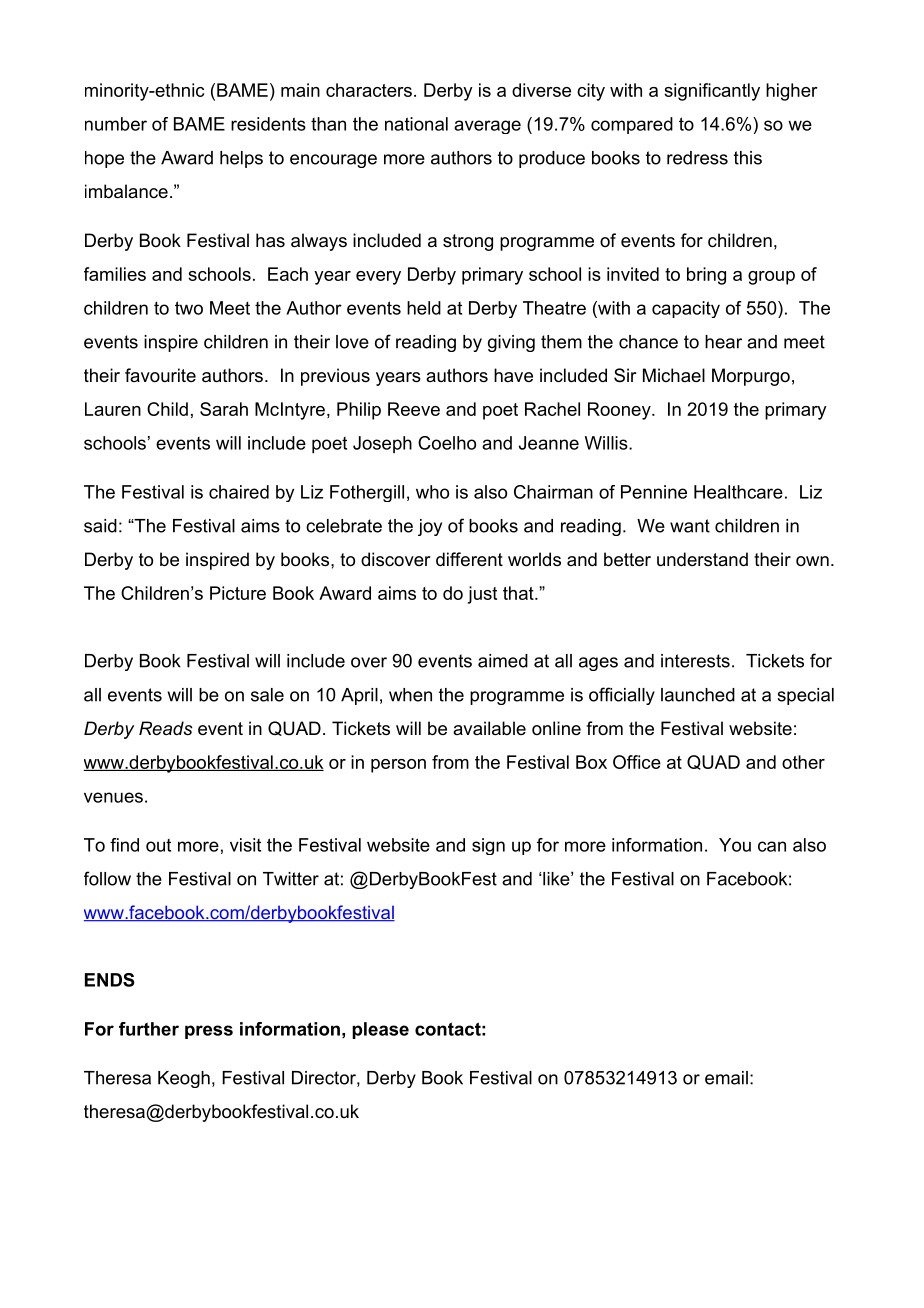 The image size is (924, 1308). What do you see at coordinates (748, 158) in the page?
I see `this` at bounding box center [748, 158].
